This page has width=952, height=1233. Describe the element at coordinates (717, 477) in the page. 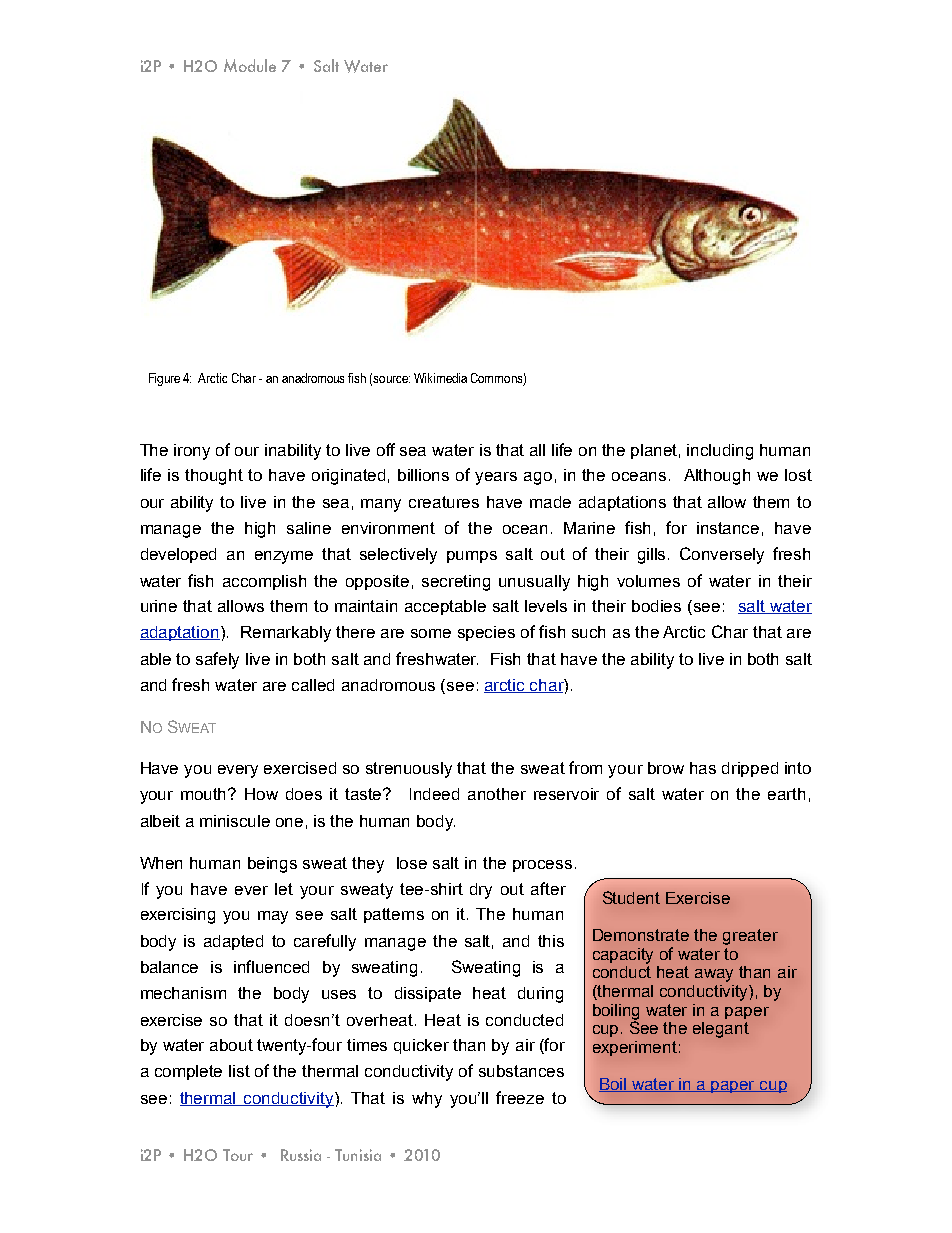

I see `Although` at that location.
